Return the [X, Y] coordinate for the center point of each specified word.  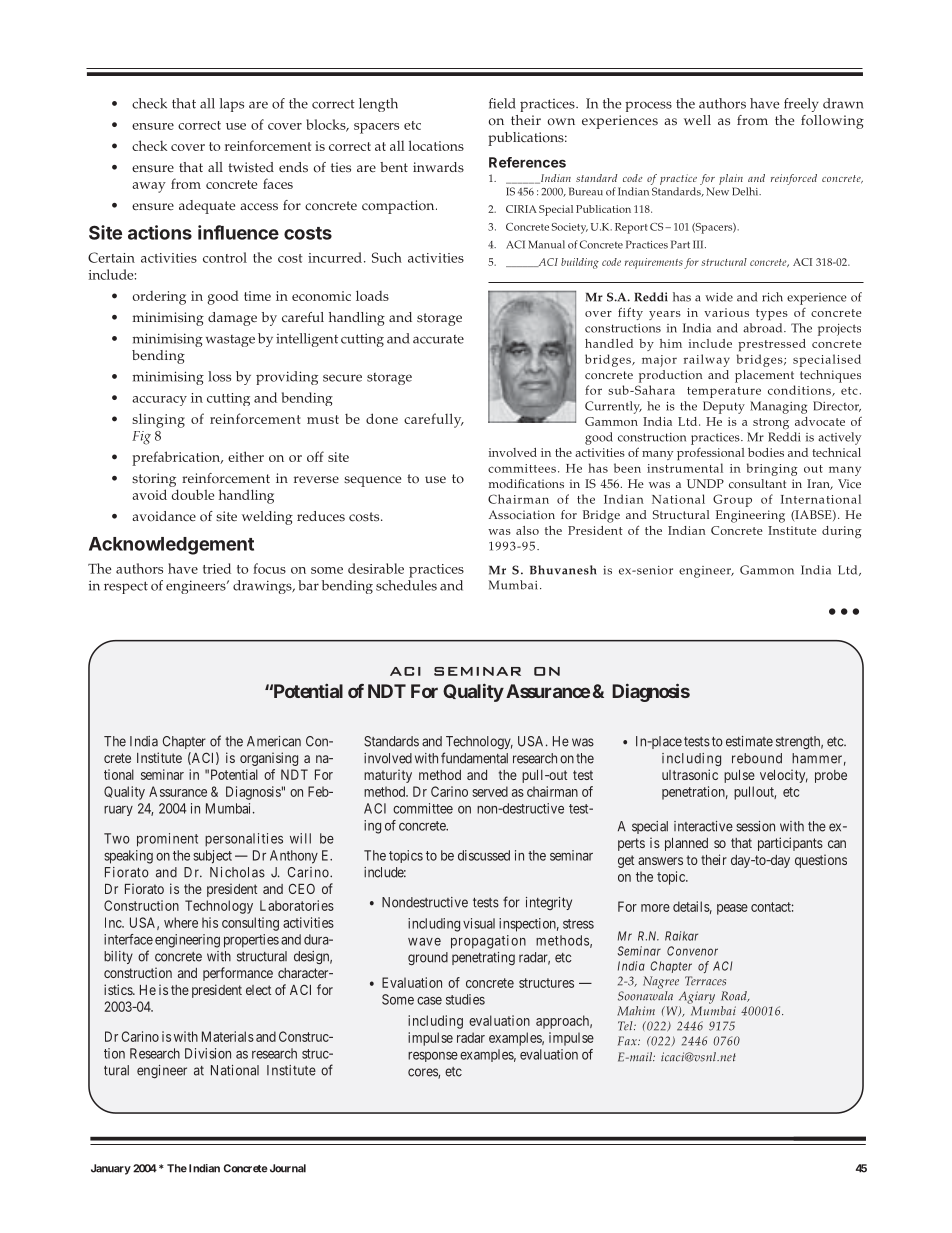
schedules [406, 585]
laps [232, 105]
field [502, 103]
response [433, 1057]
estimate [749, 741]
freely [801, 105]
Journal [286, 1168]
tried [217, 568]
